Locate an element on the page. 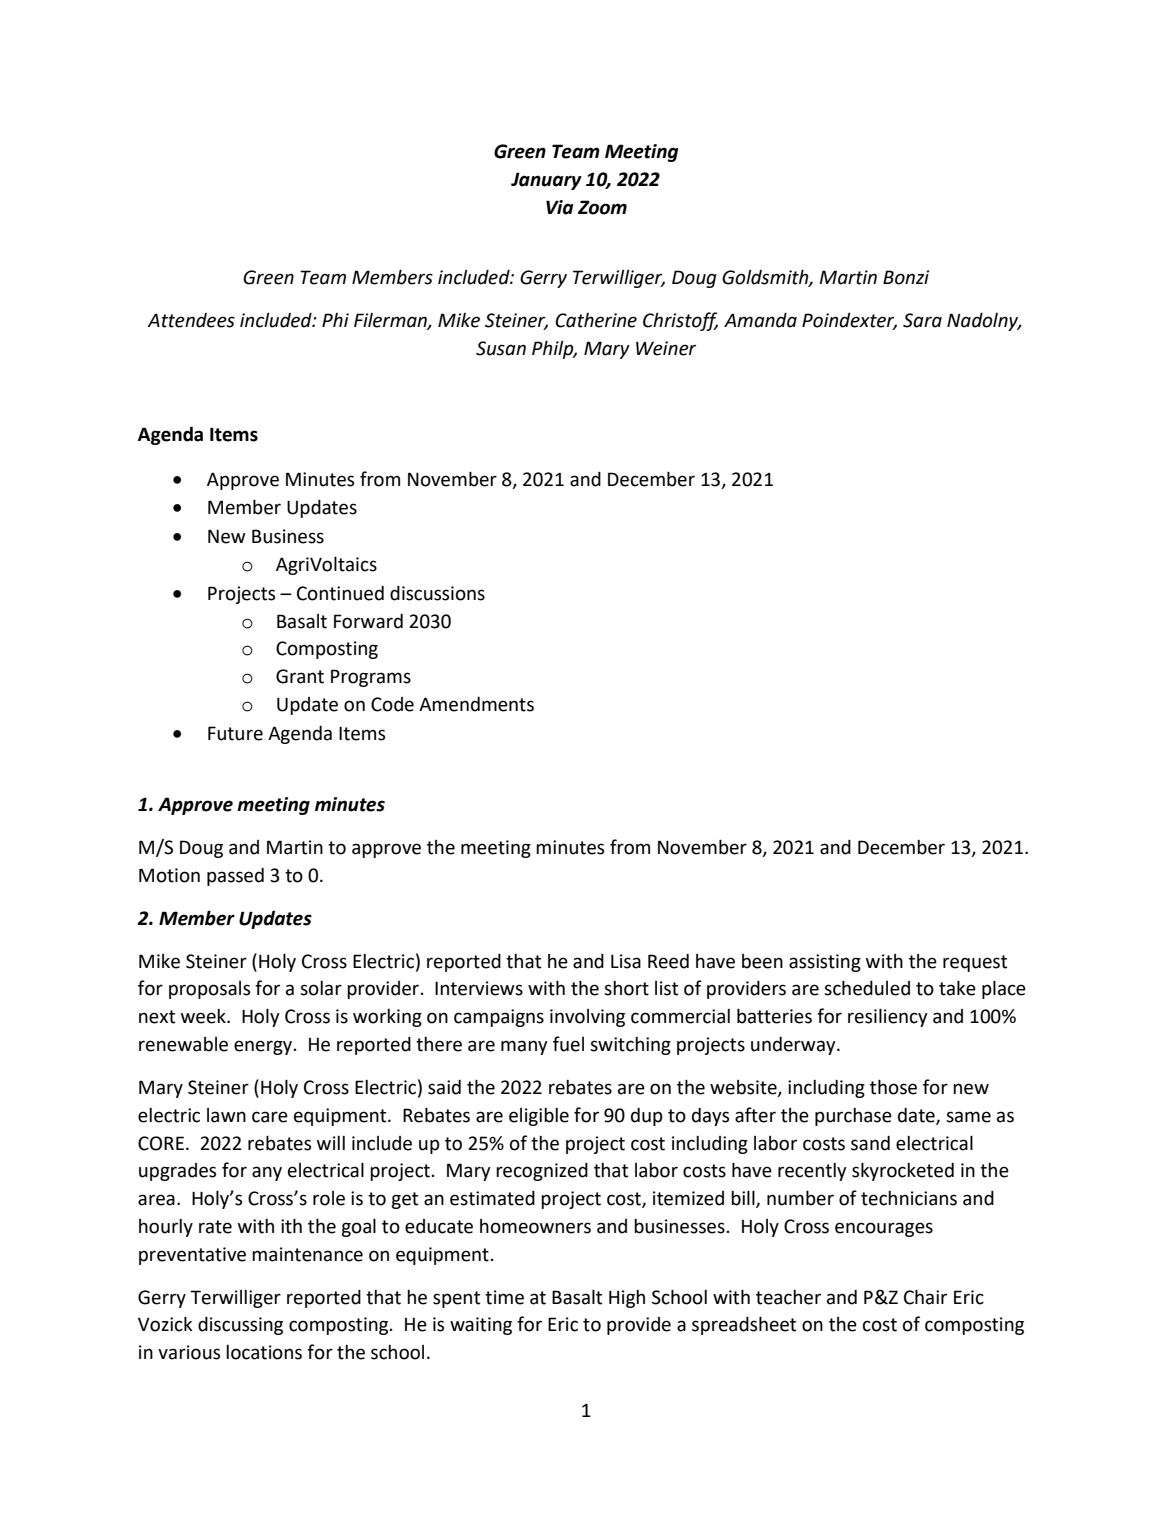 This page has width=1172, height=1517. discussing is located at coordinates (240, 1326).
